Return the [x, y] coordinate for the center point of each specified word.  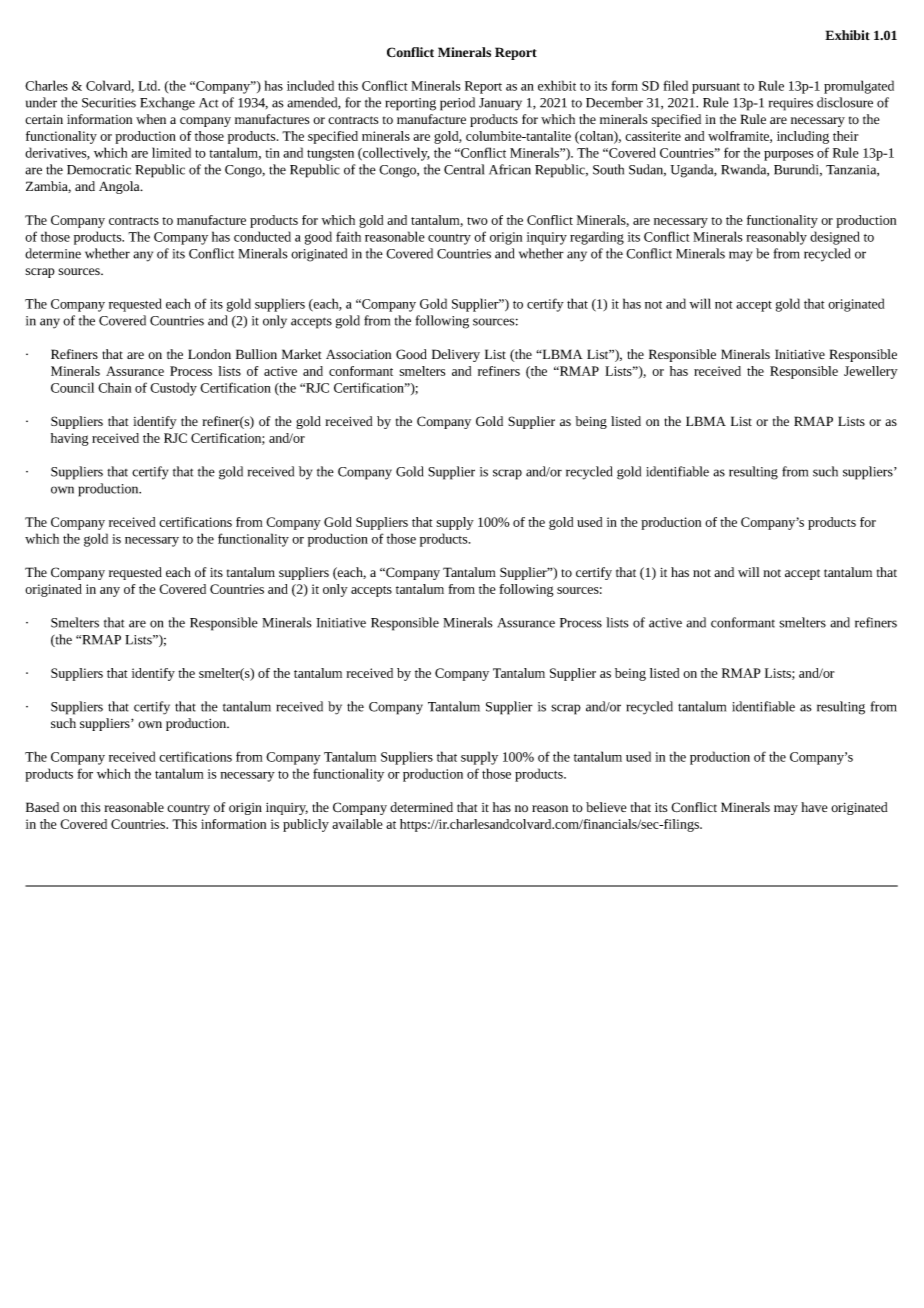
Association [358, 354]
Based [42, 807]
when [151, 119]
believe [606, 807]
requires [791, 104]
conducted [262, 236]
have [814, 807]
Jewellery [871, 372]
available [357, 824]
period [457, 104]
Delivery [456, 355]
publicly [306, 825]
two [477, 221]
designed [835, 238]
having [70, 439]
